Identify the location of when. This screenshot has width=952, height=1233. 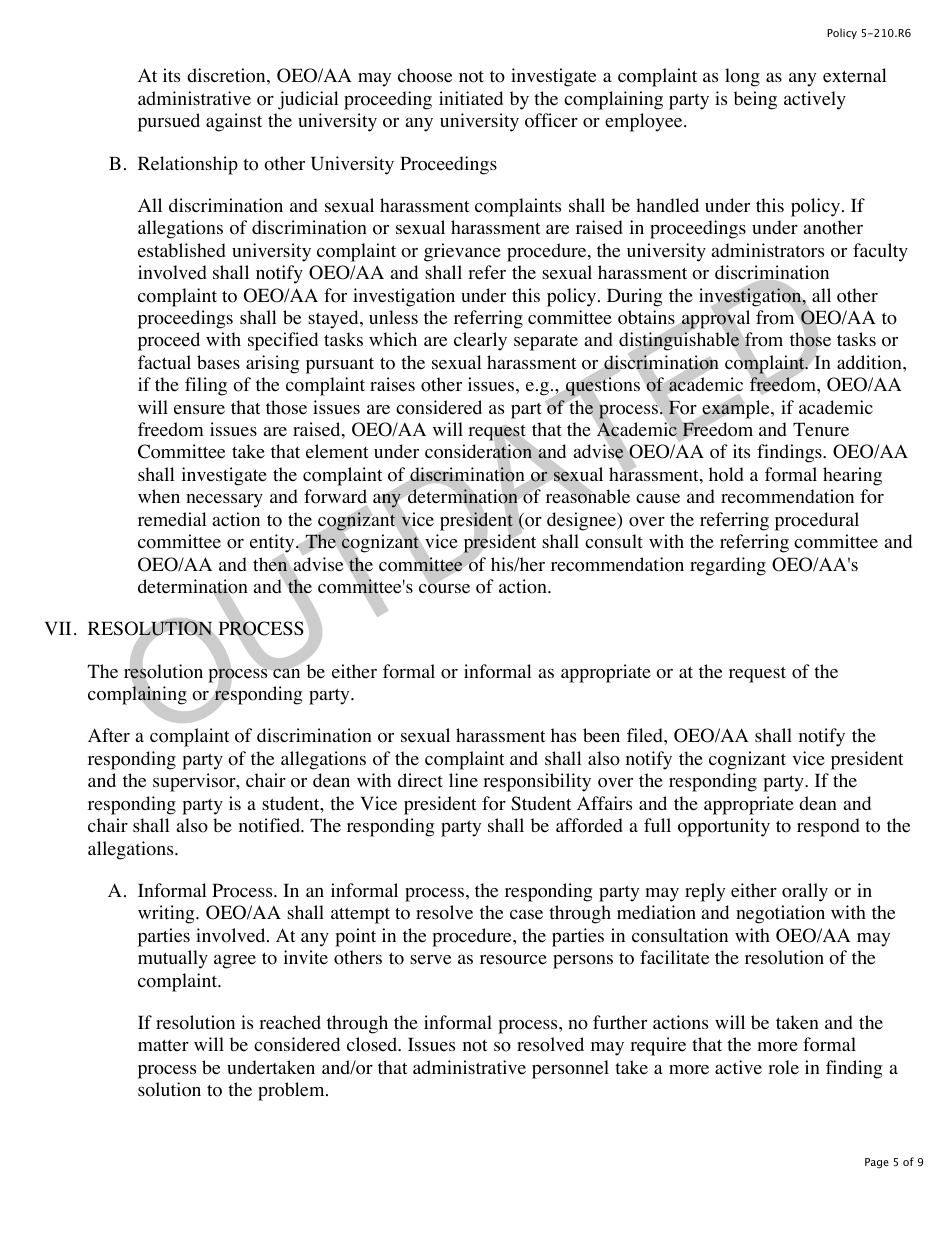
(159, 496).
